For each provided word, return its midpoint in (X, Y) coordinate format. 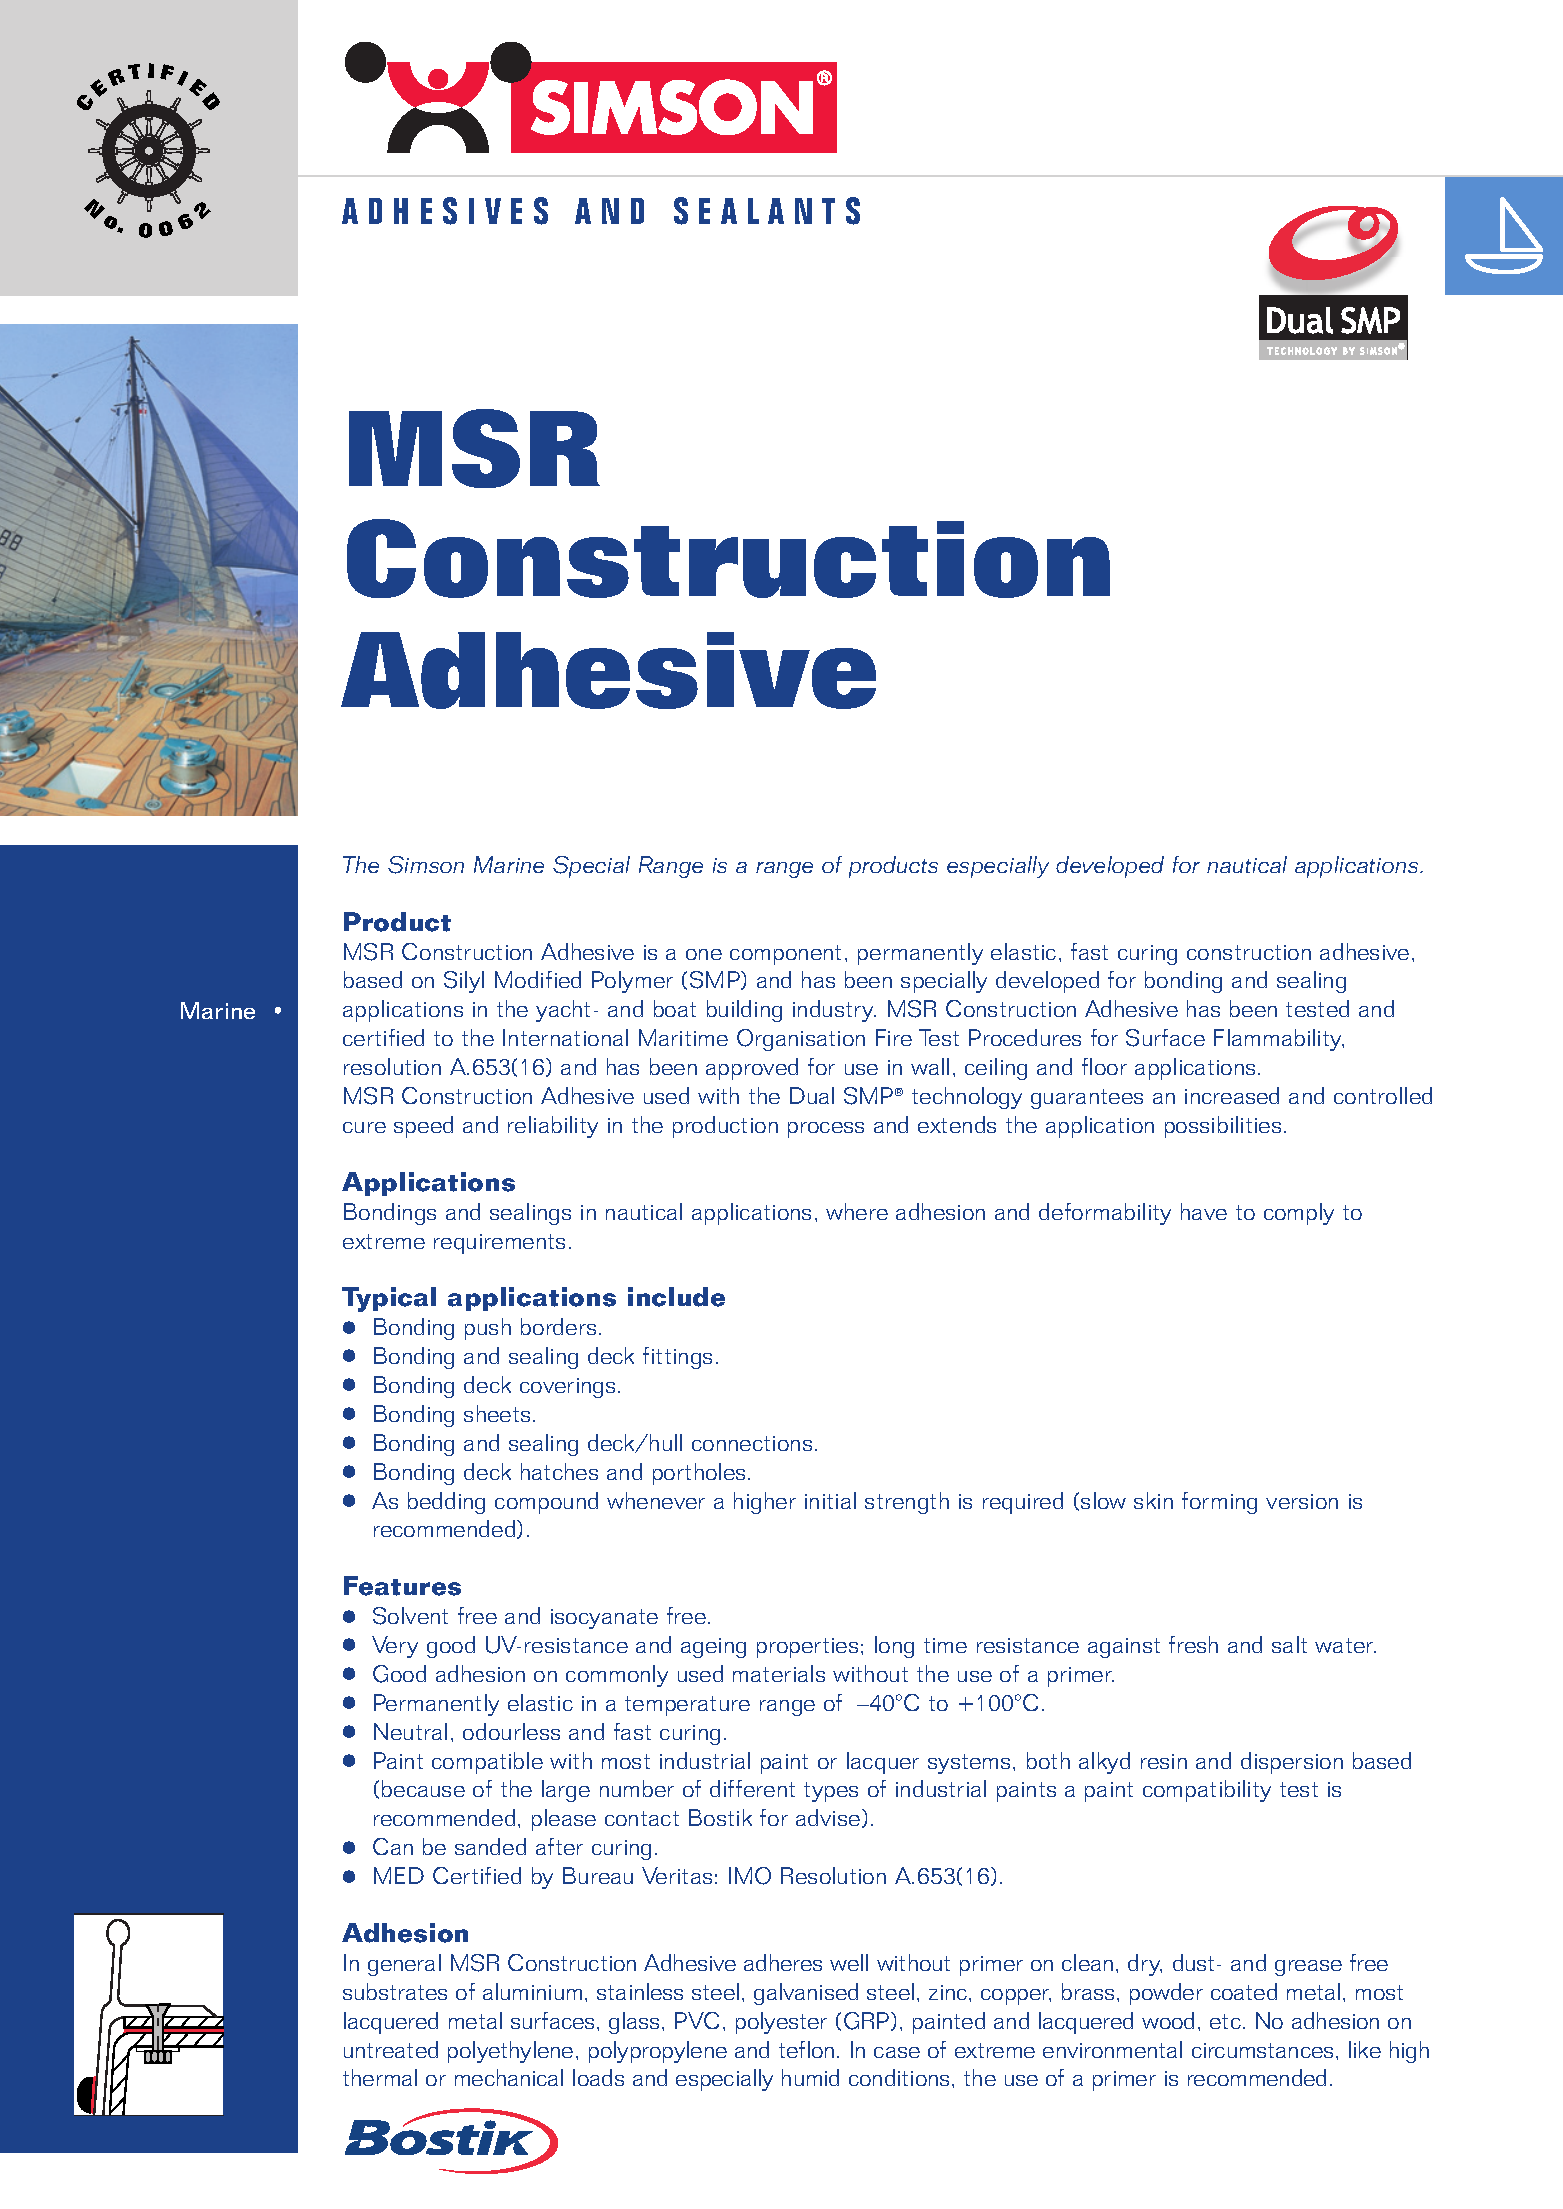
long (894, 1647)
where (857, 1211)
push (488, 1329)
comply (1299, 1214)
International (565, 1037)
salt (1289, 1644)
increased (1232, 1095)
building (744, 1011)
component (785, 955)
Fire (894, 1037)
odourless (511, 1731)
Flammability (1279, 1040)
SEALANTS (767, 211)
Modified (538, 979)
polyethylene (510, 2052)
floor (1104, 1066)
